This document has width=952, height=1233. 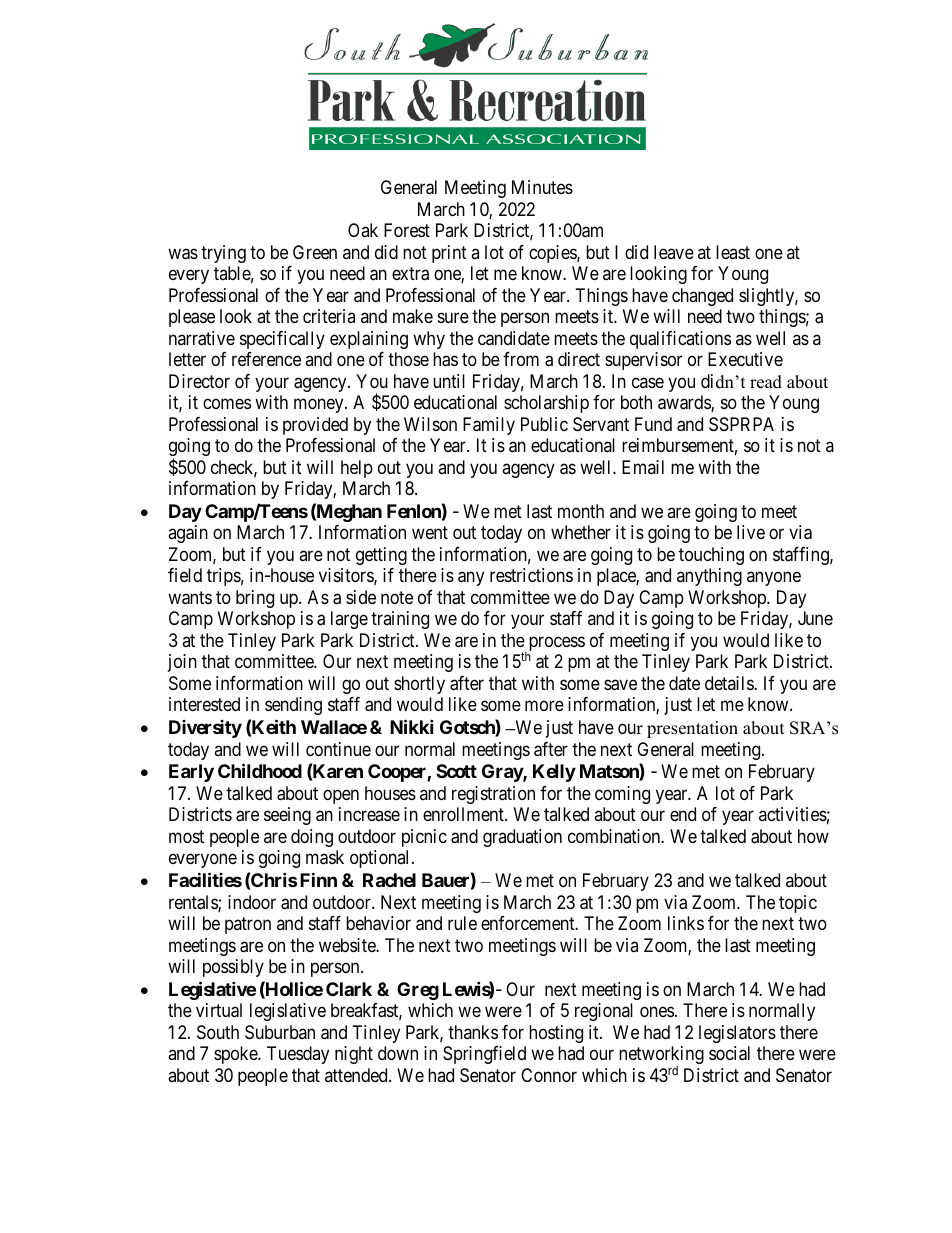 What do you see at coordinates (223, 254) in the document?
I see `trying` at bounding box center [223, 254].
